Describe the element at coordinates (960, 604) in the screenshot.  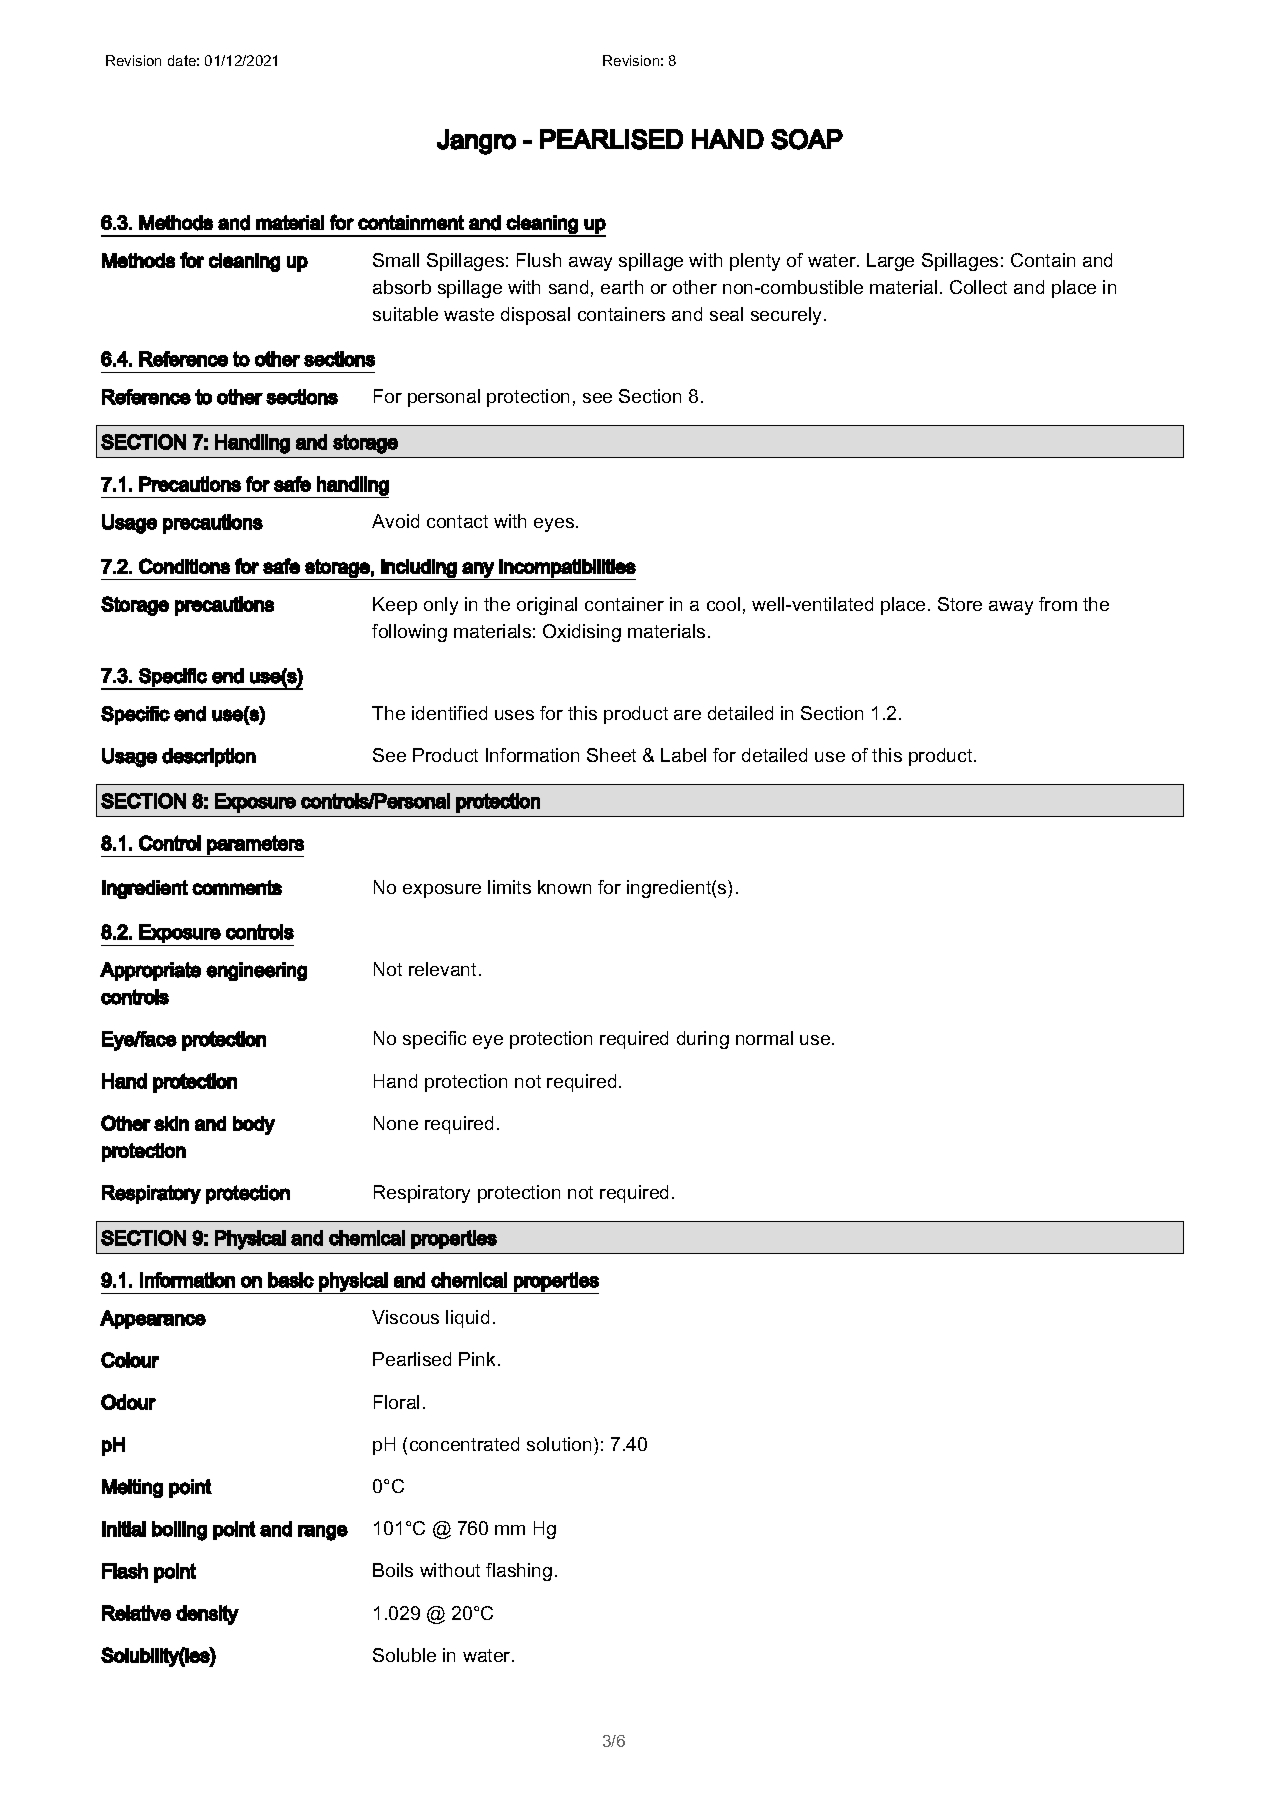
I see `Store` at that location.
